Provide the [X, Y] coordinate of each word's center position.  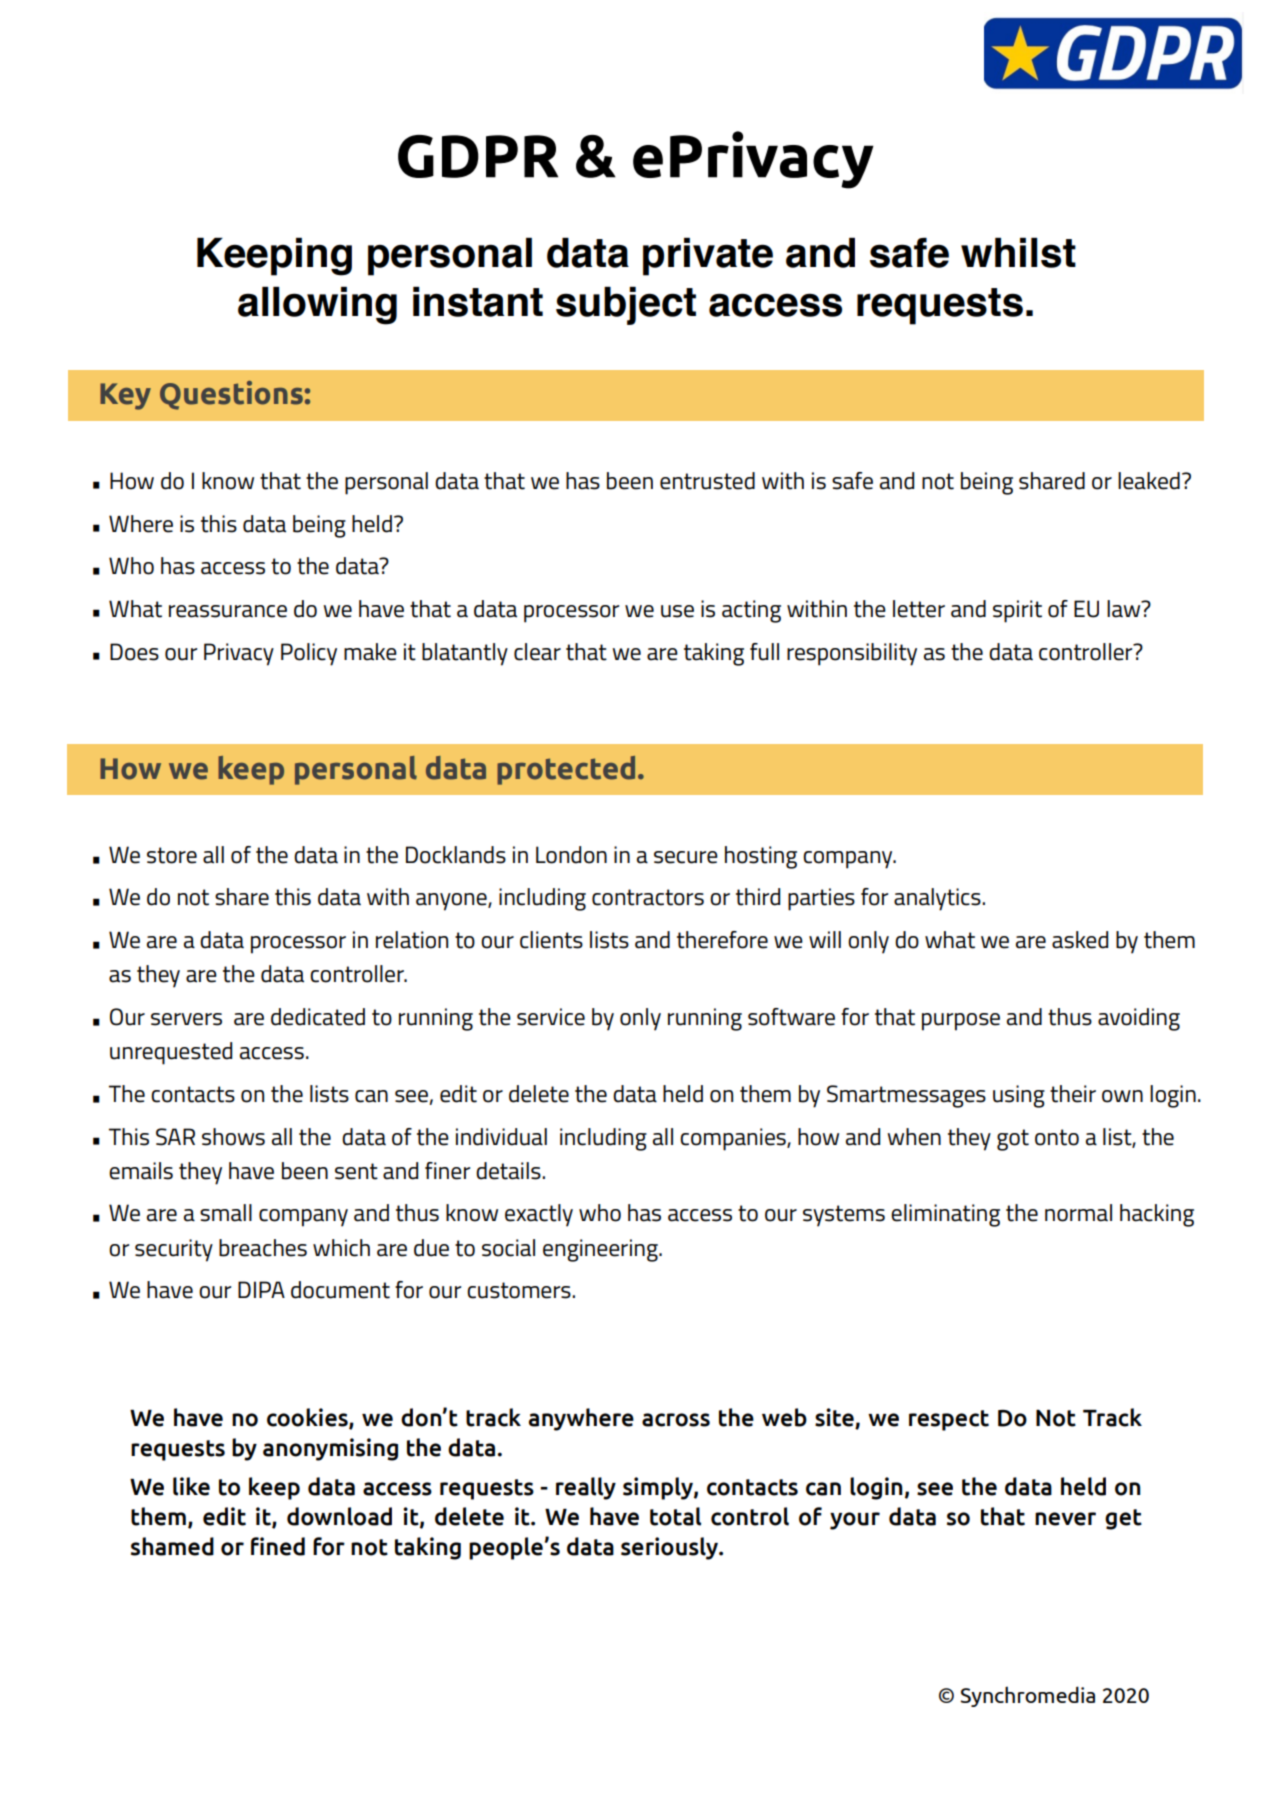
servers [186, 1019]
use [677, 611]
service [551, 1017]
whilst [1018, 253]
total [675, 1516]
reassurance [228, 611]
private [708, 257]
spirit [1017, 611]
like [191, 1486]
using [1019, 1096]
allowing [317, 306]
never [1065, 1519]
